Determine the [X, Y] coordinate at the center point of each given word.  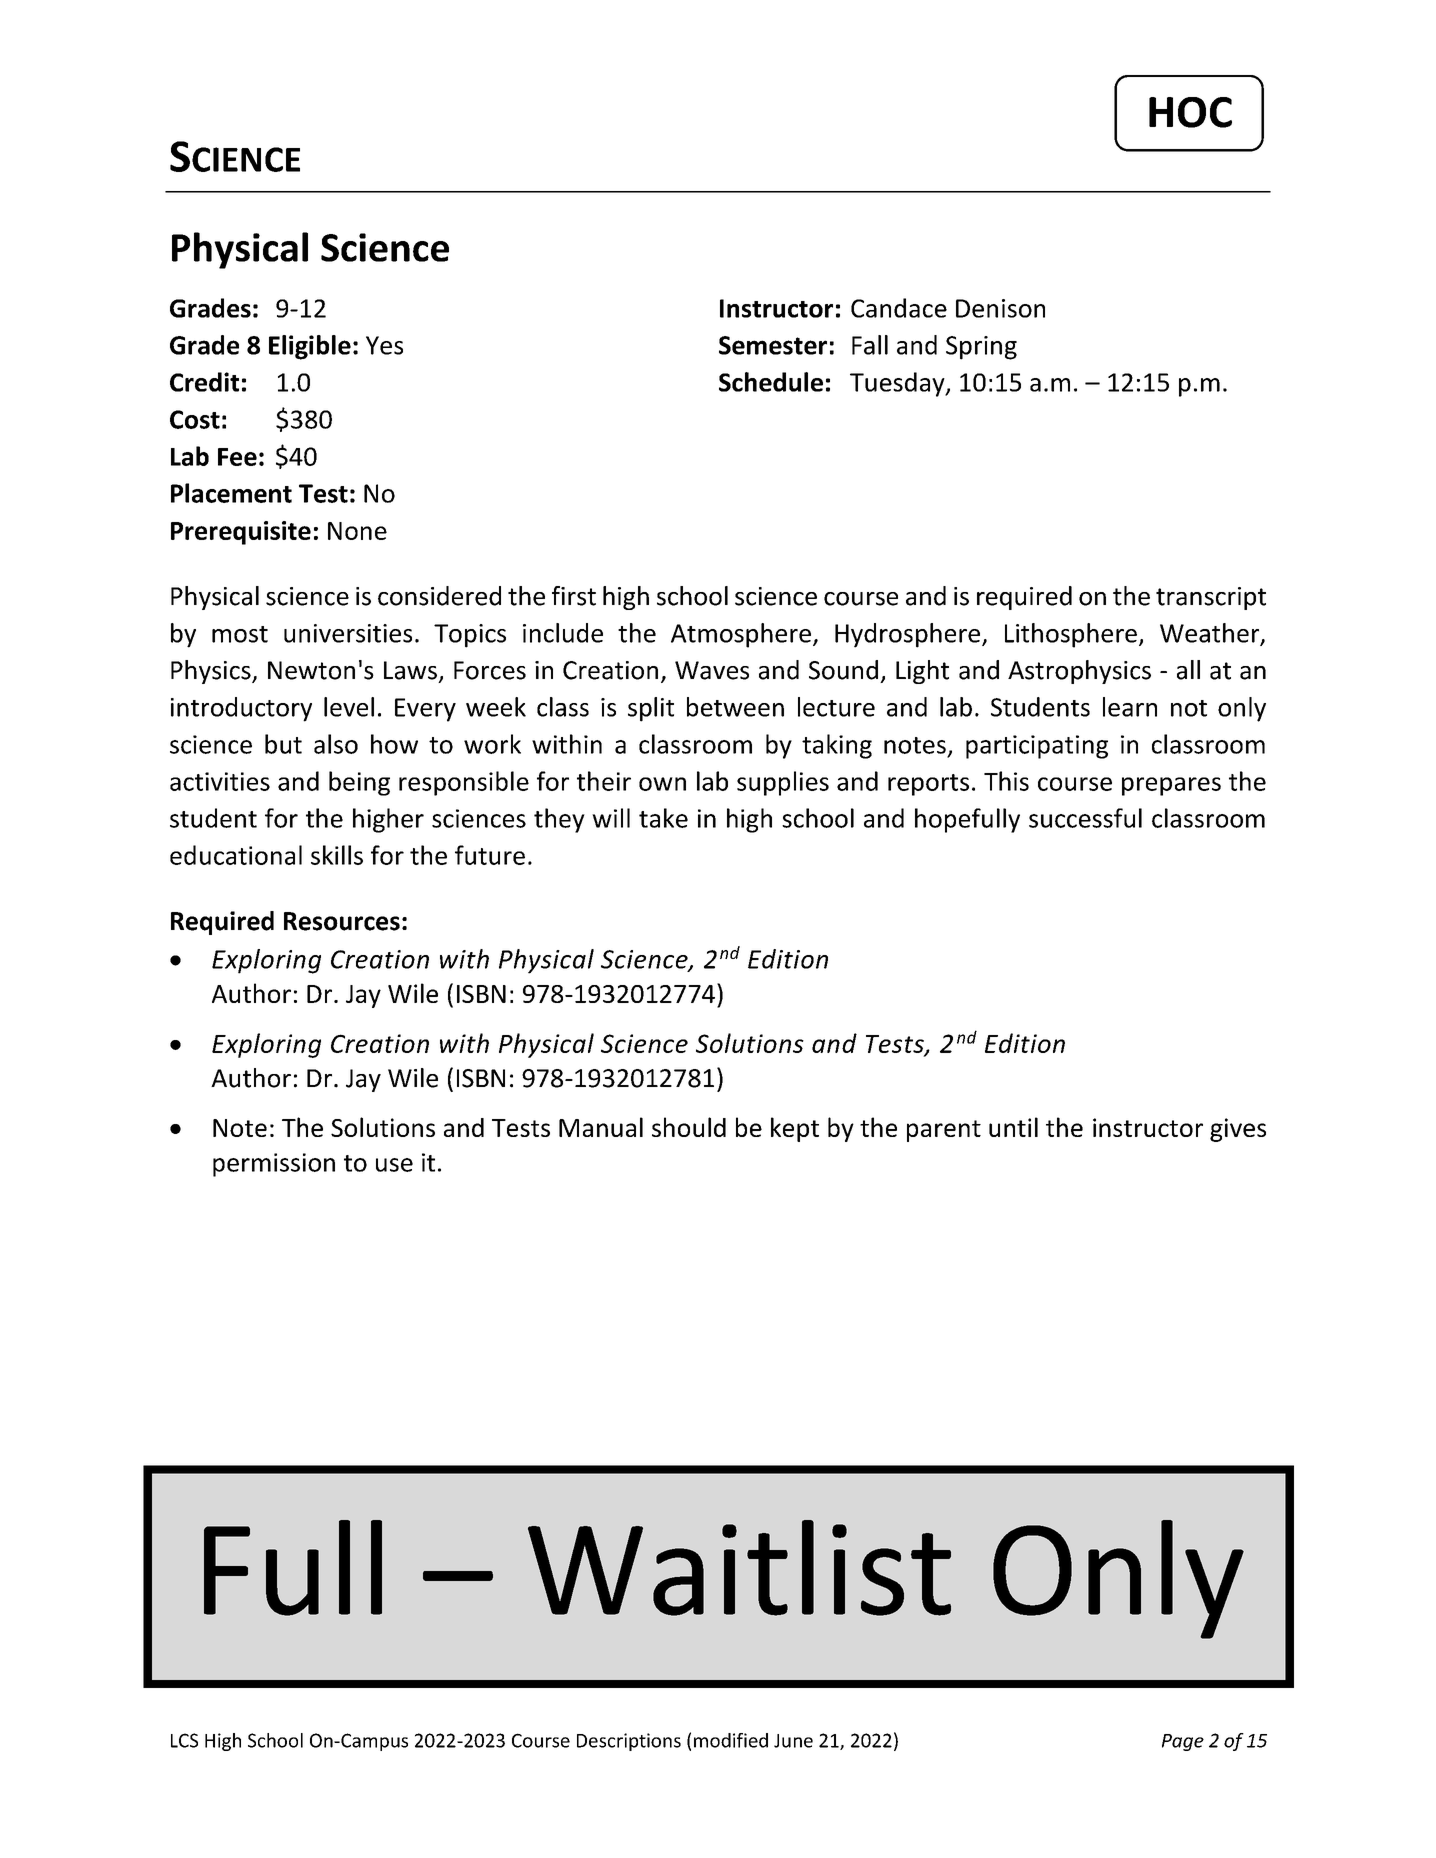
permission [274, 1165]
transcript [1211, 598]
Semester [773, 345]
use [394, 1165]
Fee [237, 457]
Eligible [310, 347]
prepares [1171, 786]
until [1013, 1127]
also [336, 744]
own [662, 784]
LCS [184, 1740]
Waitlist [739, 1568]
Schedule [771, 382]
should [689, 1127]
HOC [1190, 112]
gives [1238, 1130]
